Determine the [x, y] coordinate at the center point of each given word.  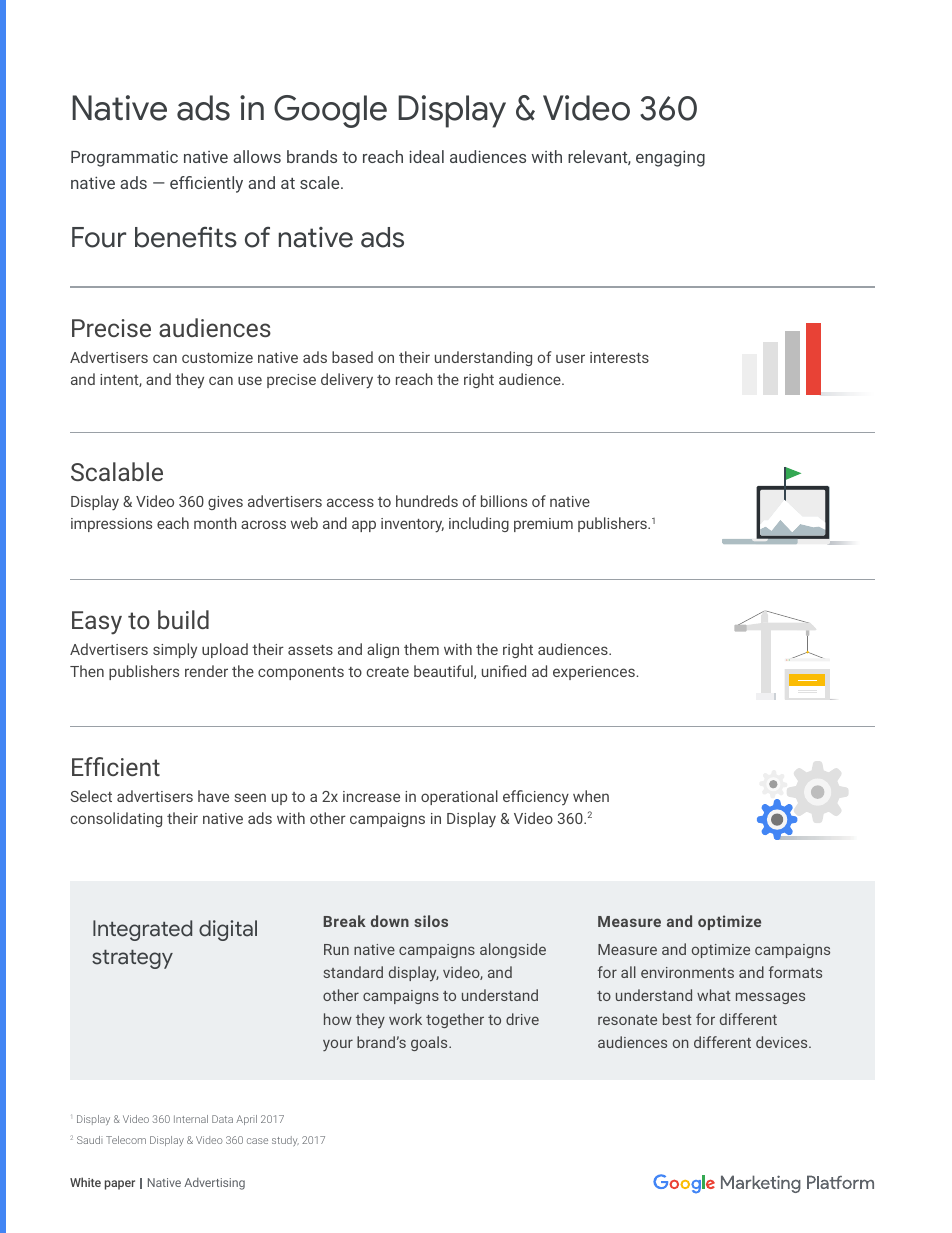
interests [619, 357]
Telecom [126, 1140]
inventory [412, 525]
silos [431, 921]
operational [459, 797]
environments [687, 972]
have [213, 796]
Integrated [142, 930]
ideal [427, 156]
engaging [670, 158]
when [591, 796]
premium [543, 525]
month [215, 523]
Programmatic [124, 158]
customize [217, 357]
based [352, 357]
